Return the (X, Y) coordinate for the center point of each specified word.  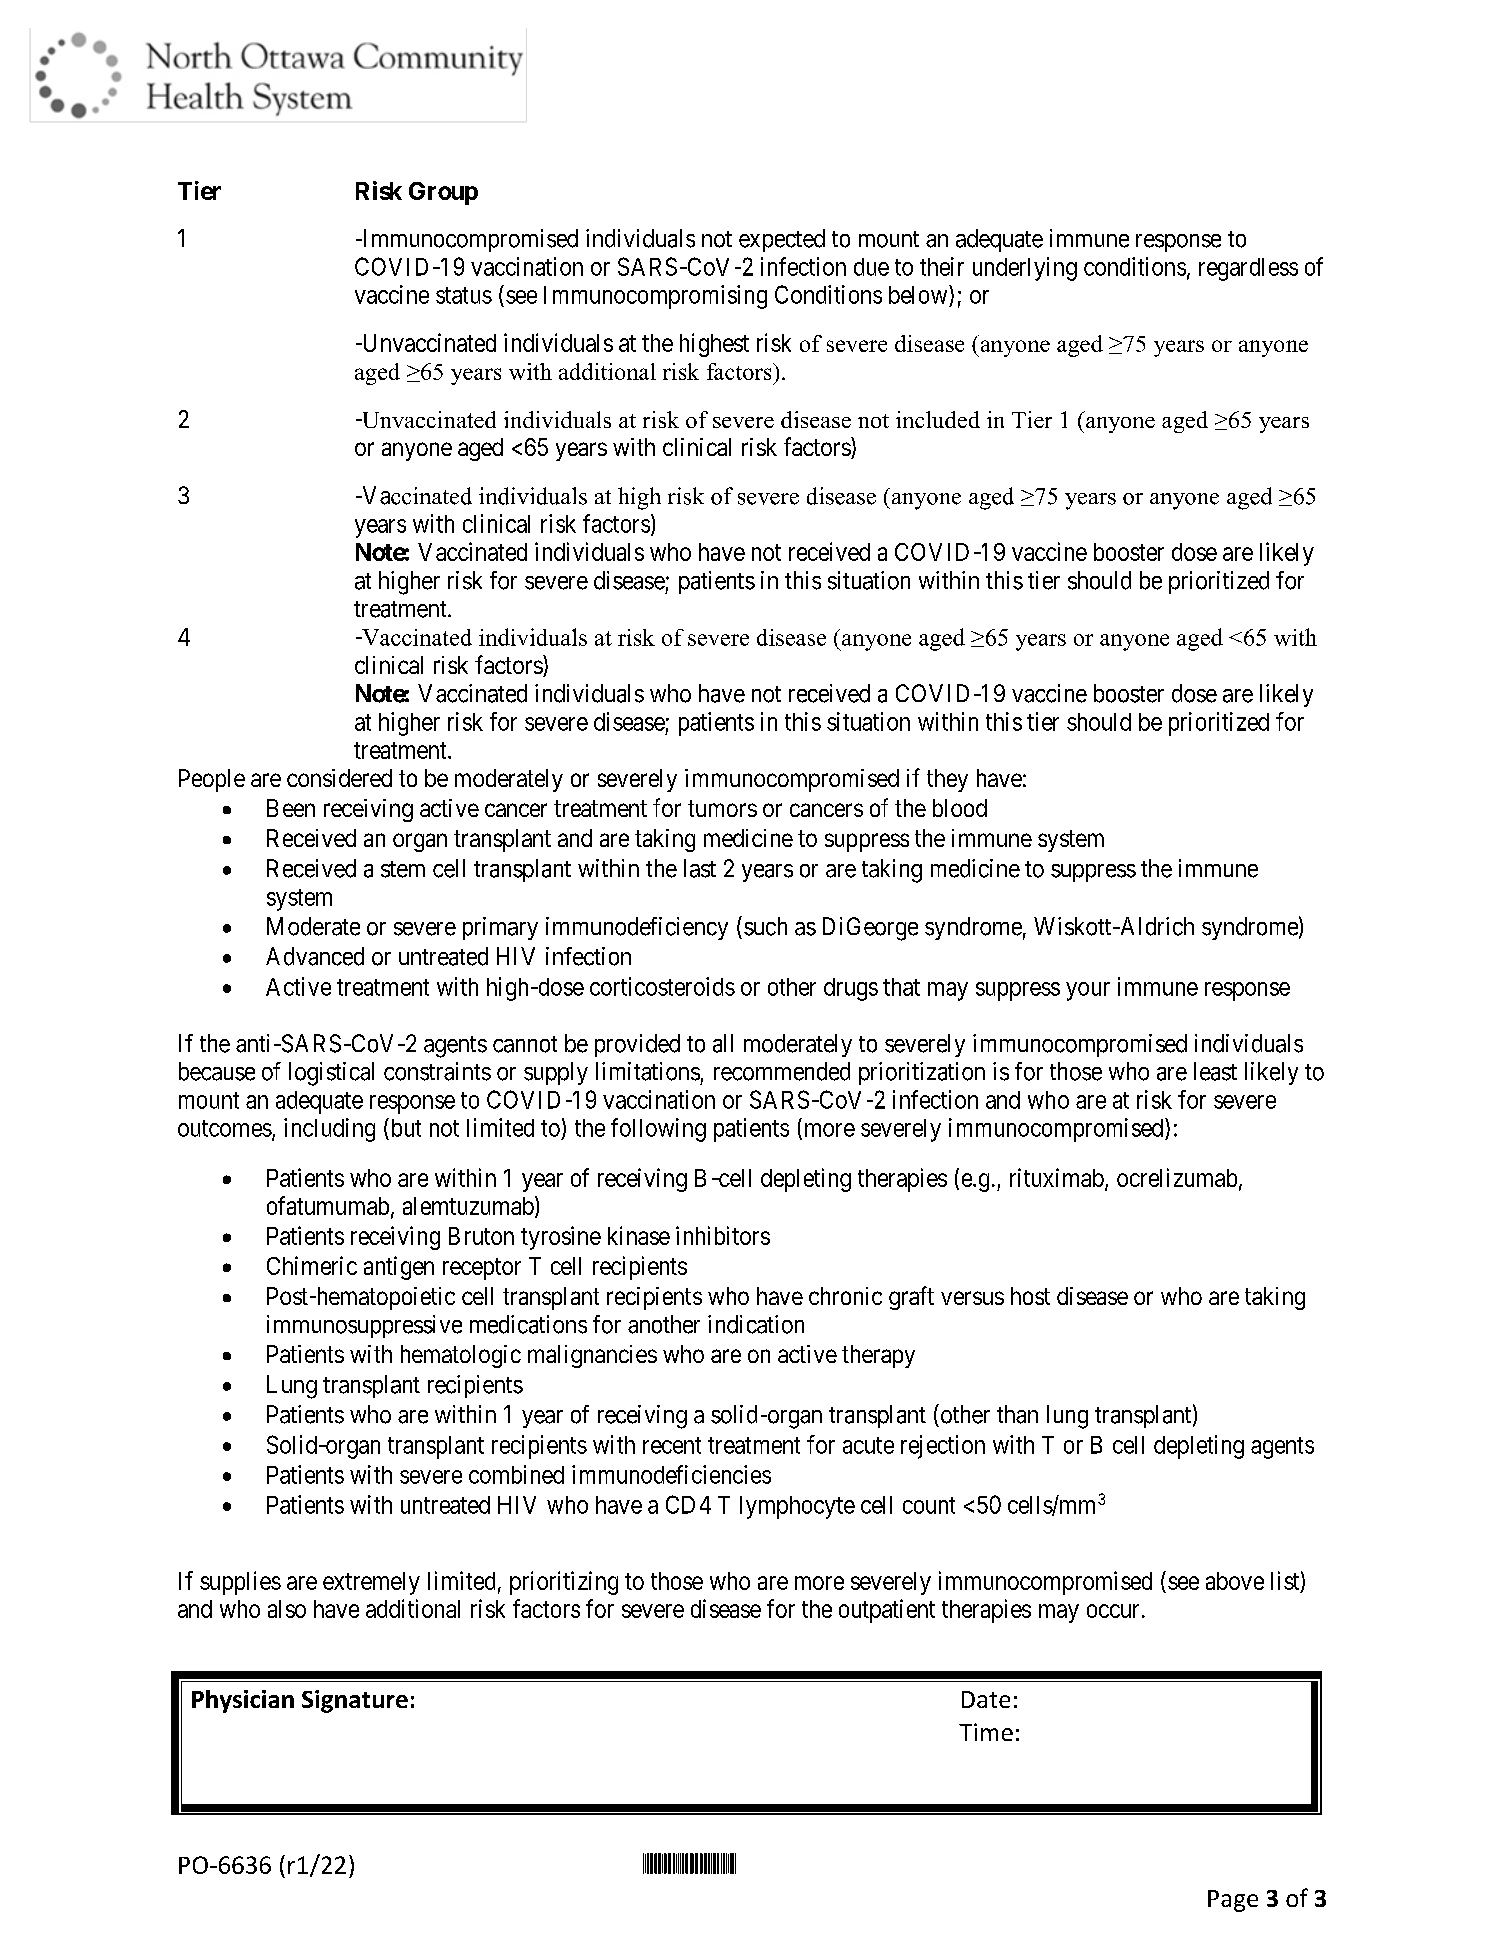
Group (443, 193)
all (723, 1043)
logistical (331, 1074)
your (1088, 991)
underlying (1025, 269)
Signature (355, 1701)
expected (782, 240)
